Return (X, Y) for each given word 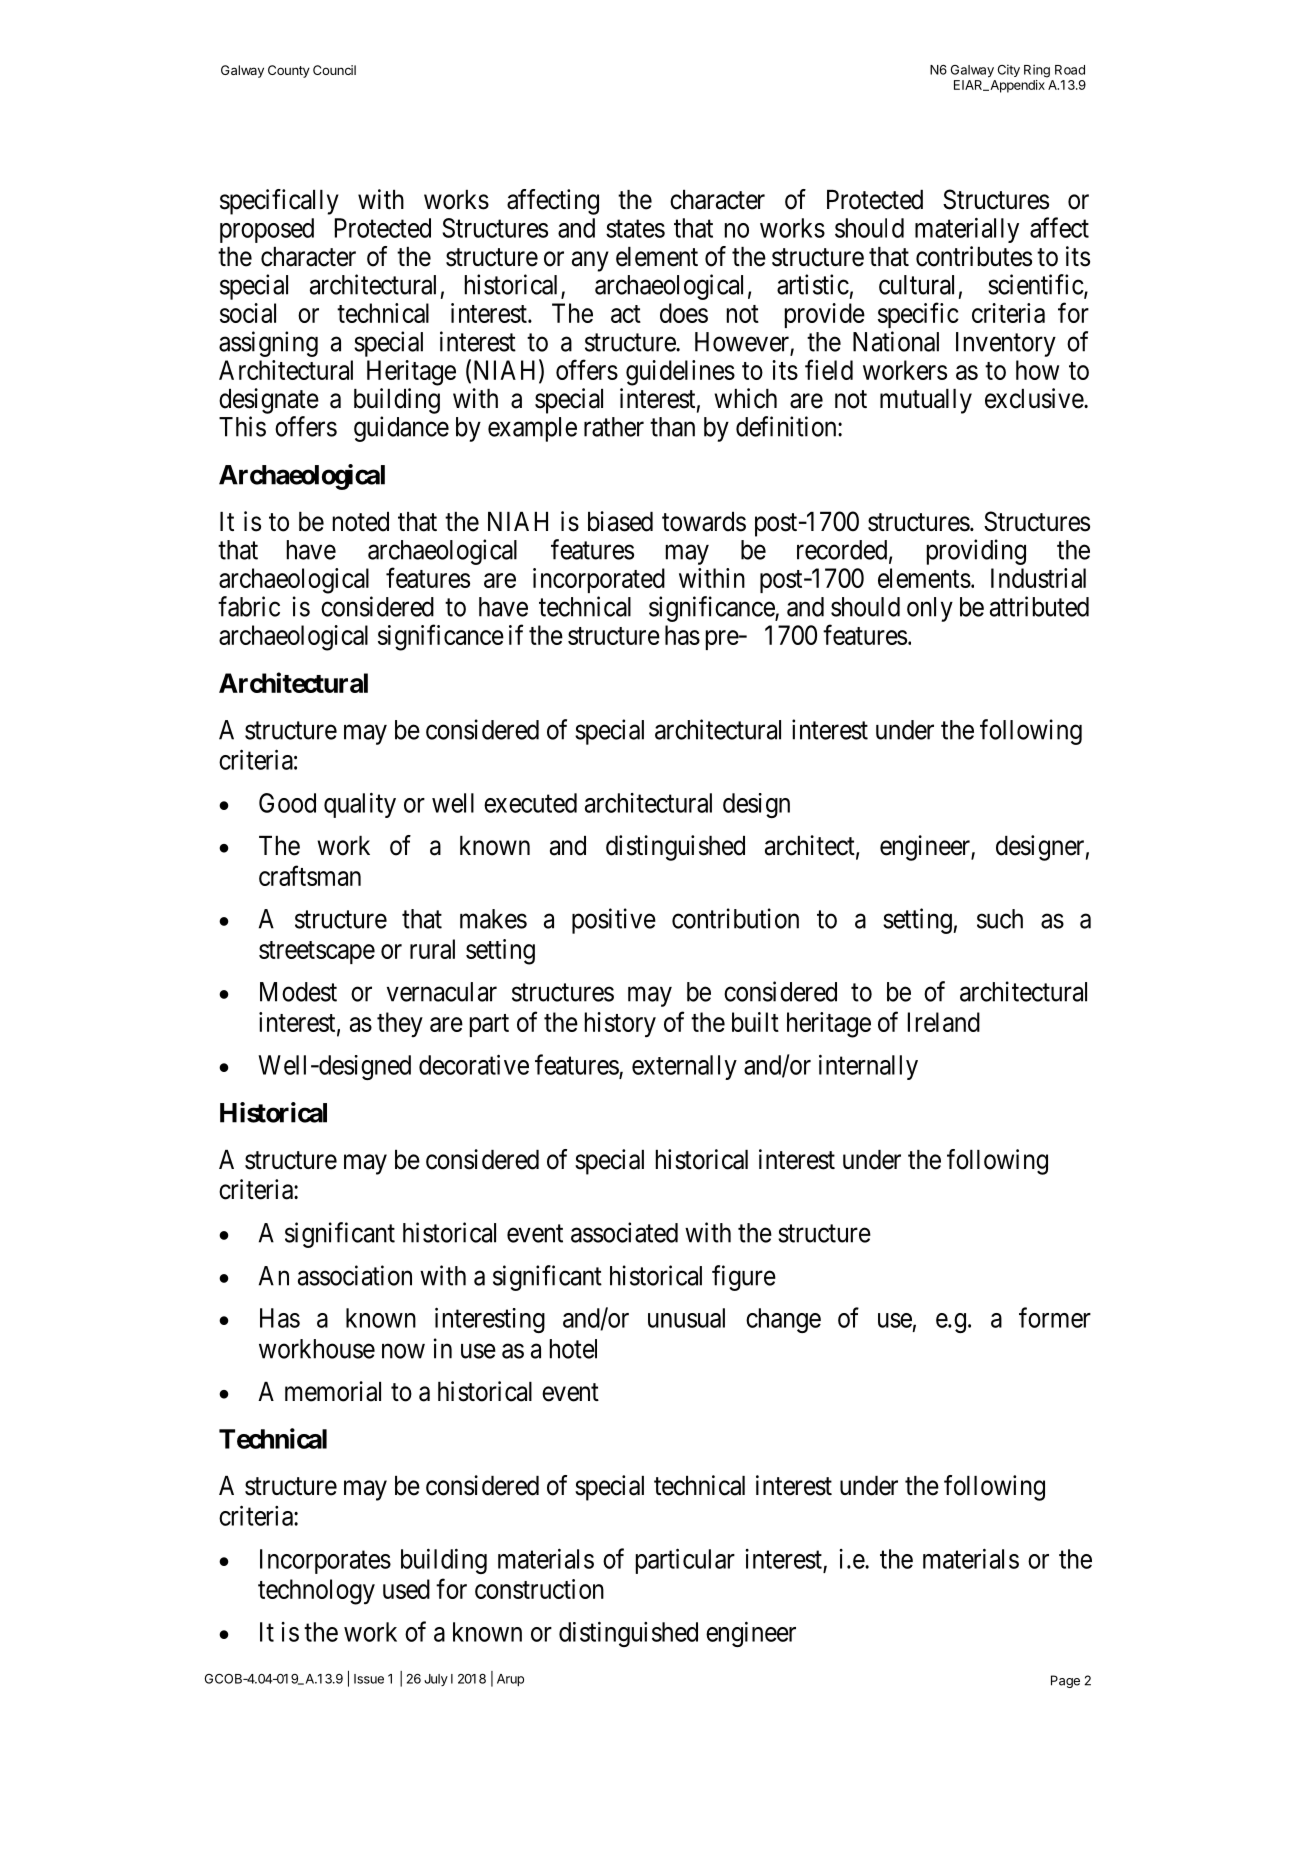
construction (539, 1589)
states (635, 229)
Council (334, 70)
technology (316, 1592)
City (1009, 70)
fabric (249, 606)
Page (1065, 1681)
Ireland (944, 1022)
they (400, 1024)
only (930, 609)
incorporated (599, 580)
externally (684, 1067)
